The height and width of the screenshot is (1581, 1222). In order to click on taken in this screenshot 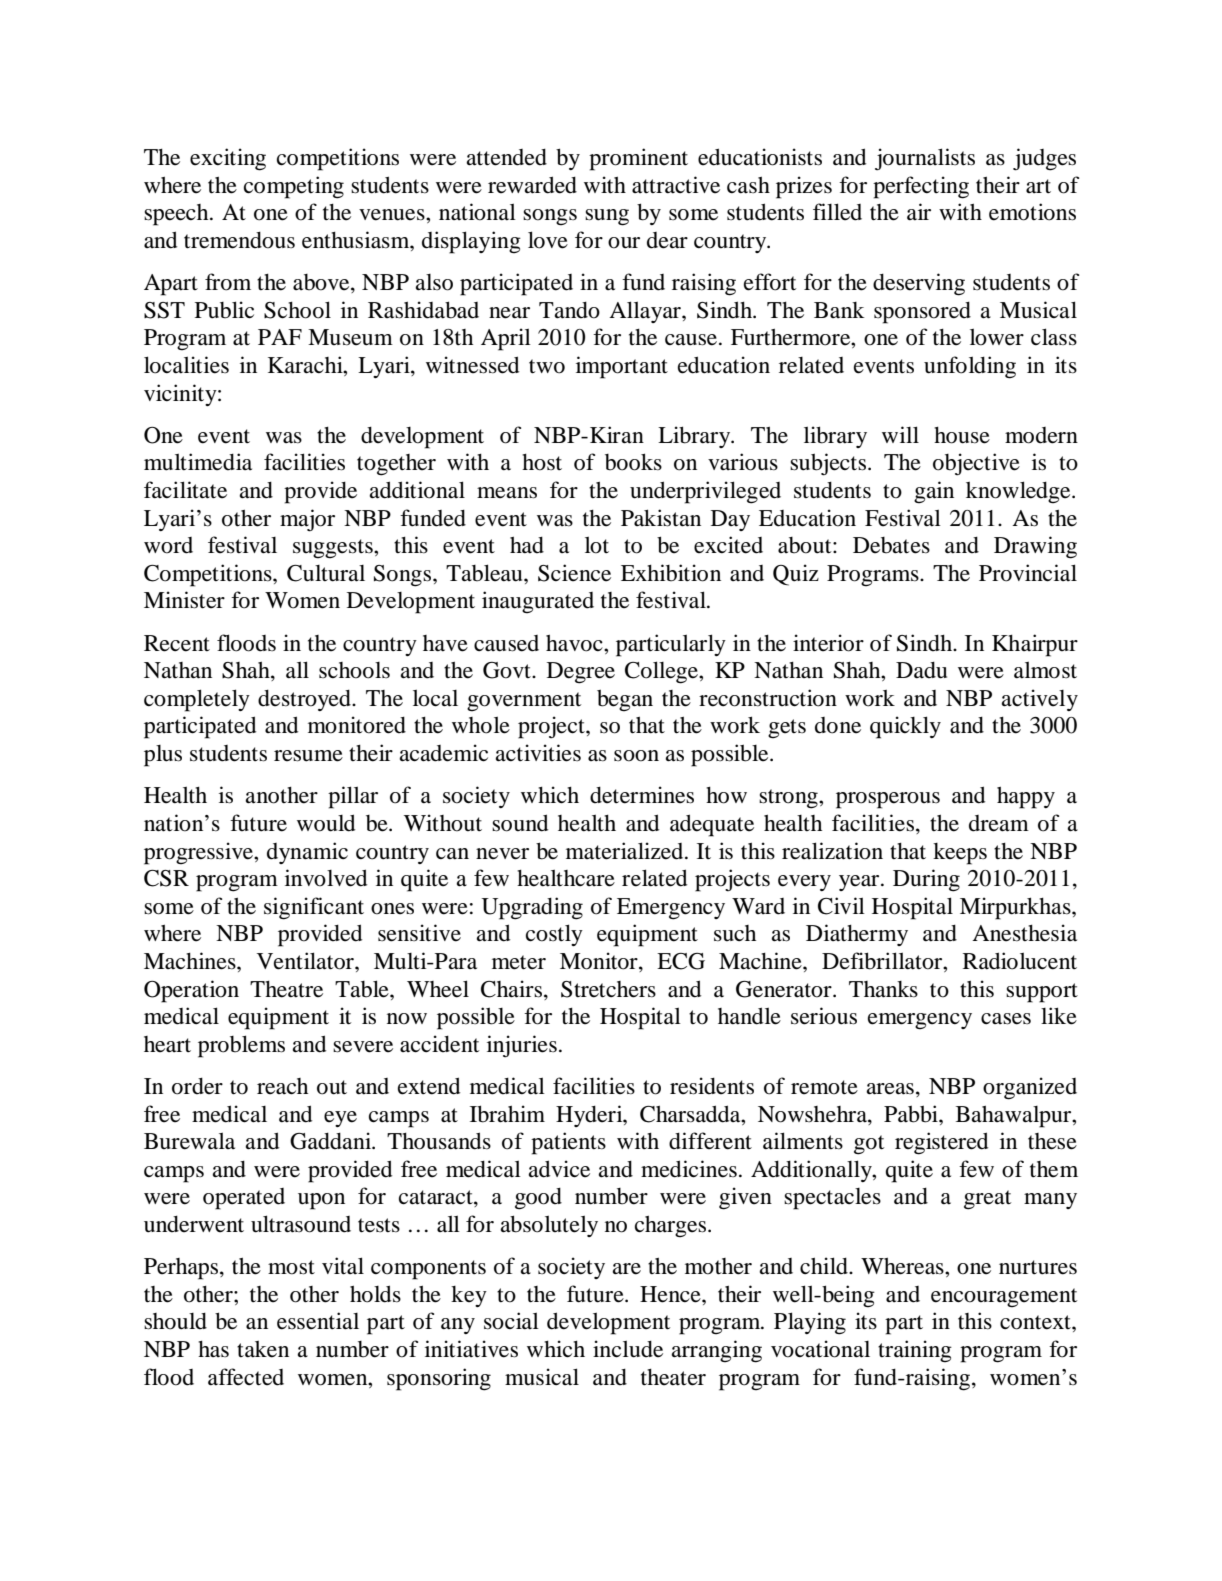, I will do `click(263, 1349)`.
